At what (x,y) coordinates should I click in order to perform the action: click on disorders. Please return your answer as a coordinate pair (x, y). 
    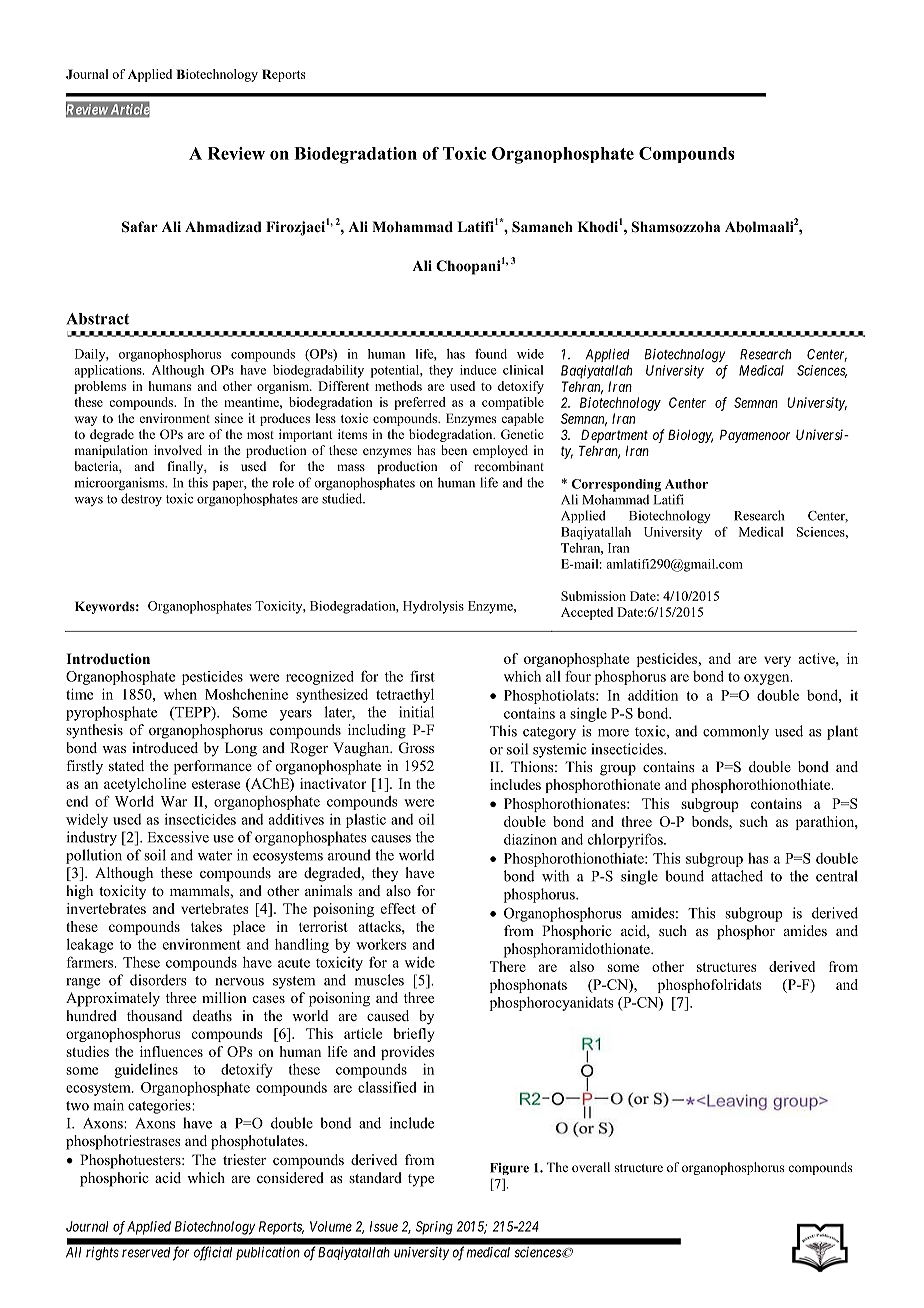
    Looking at the image, I should click on (158, 980).
